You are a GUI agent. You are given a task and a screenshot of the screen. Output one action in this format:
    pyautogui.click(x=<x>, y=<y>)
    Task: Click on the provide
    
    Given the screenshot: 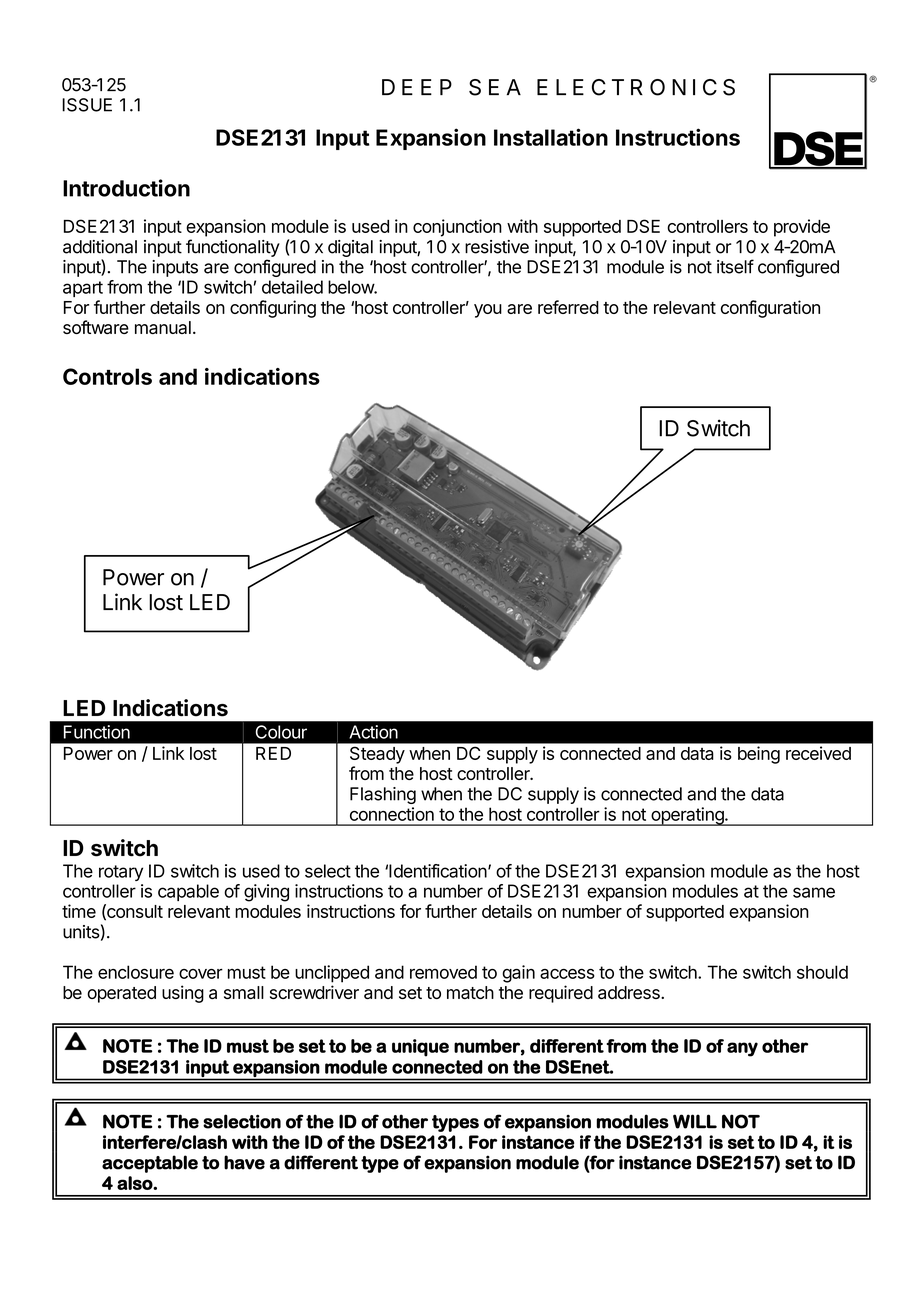 What is the action you would take?
    pyautogui.click(x=802, y=228)
